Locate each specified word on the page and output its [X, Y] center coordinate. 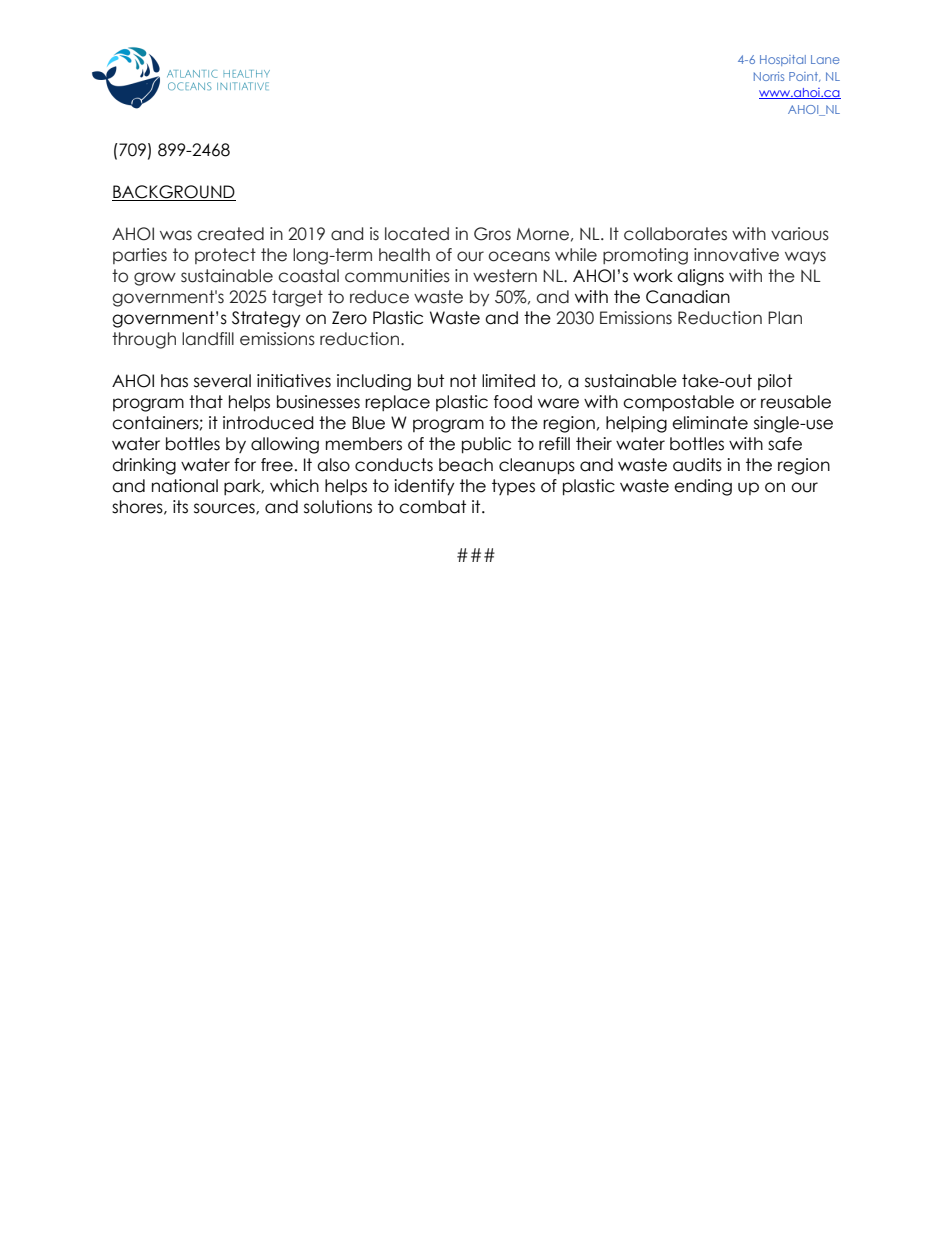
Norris [769, 76]
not [463, 381]
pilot [775, 382]
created [230, 234]
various [800, 234]
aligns [700, 277]
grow [155, 279]
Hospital [783, 60]
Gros [492, 234]
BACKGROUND [174, 193]
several [222, 381]
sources [225, 509]
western [505, 276]
